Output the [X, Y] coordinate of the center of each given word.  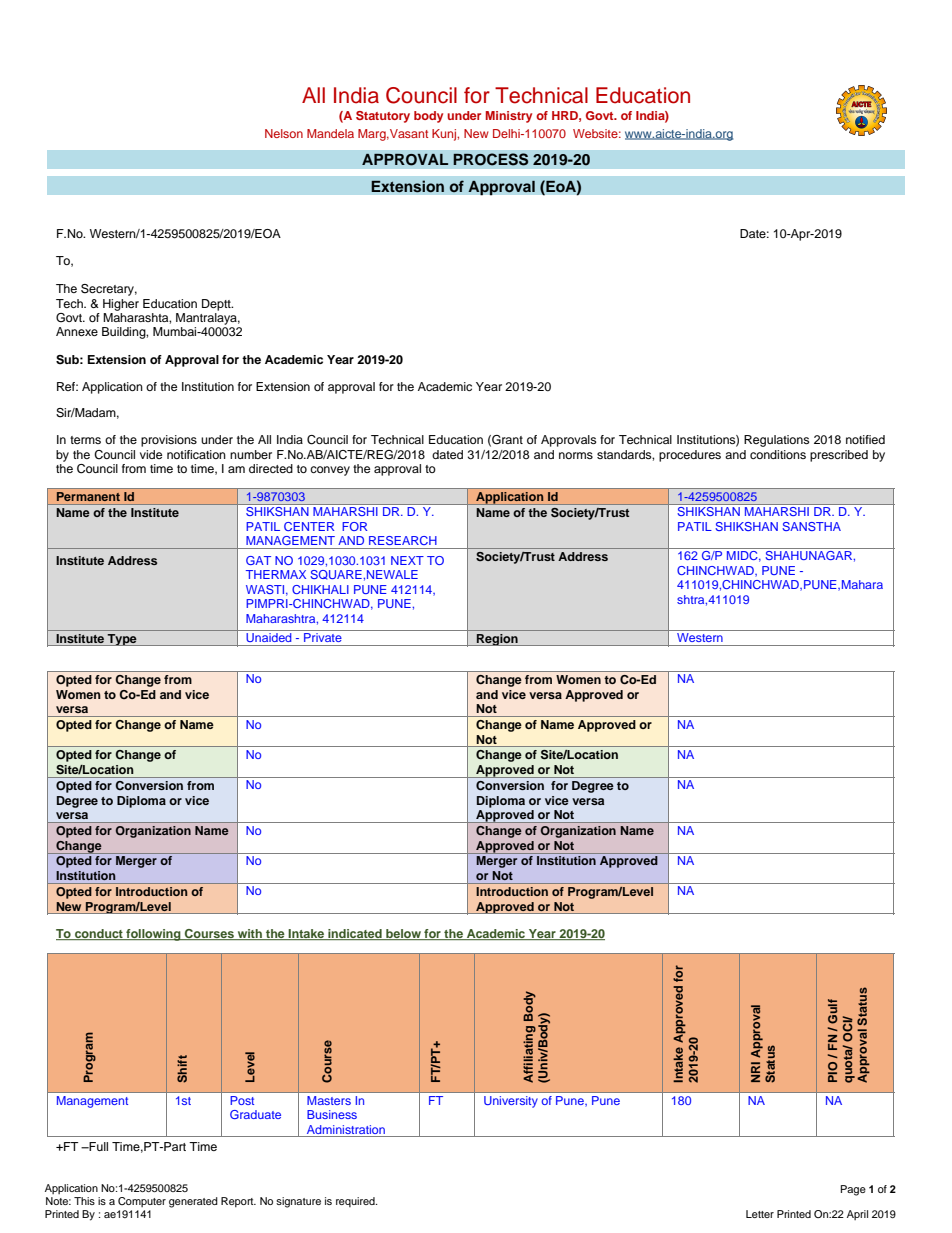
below [403, 934]
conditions [778, 454]
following [153, 935]
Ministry [509, 117]
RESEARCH [403, 540]
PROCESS [491, 159]
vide [151, 454]
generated [193, 1202]
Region [497, 640]
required [356, 1202]
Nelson [284, 133]
